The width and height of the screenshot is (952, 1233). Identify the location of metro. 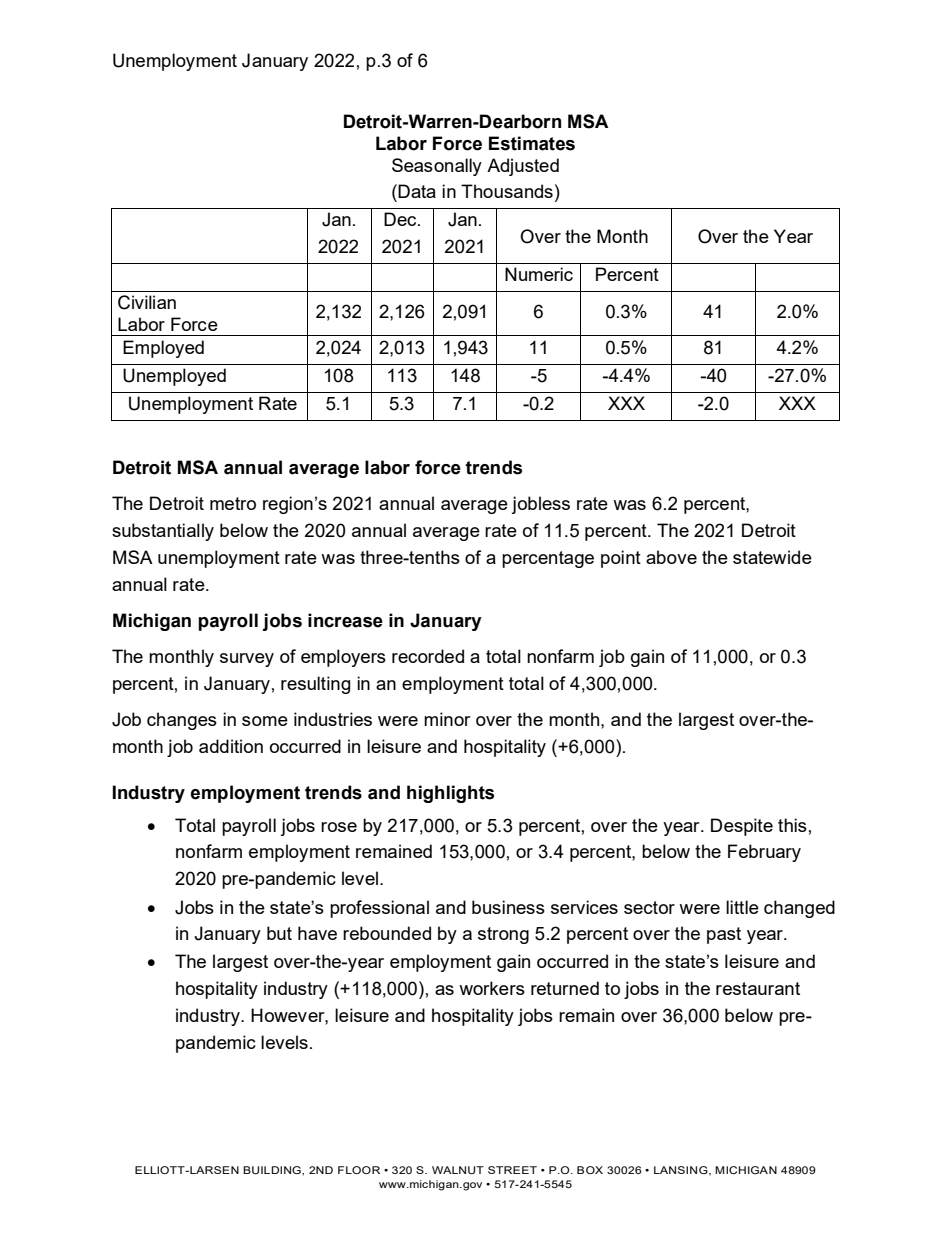
(233, 503).
